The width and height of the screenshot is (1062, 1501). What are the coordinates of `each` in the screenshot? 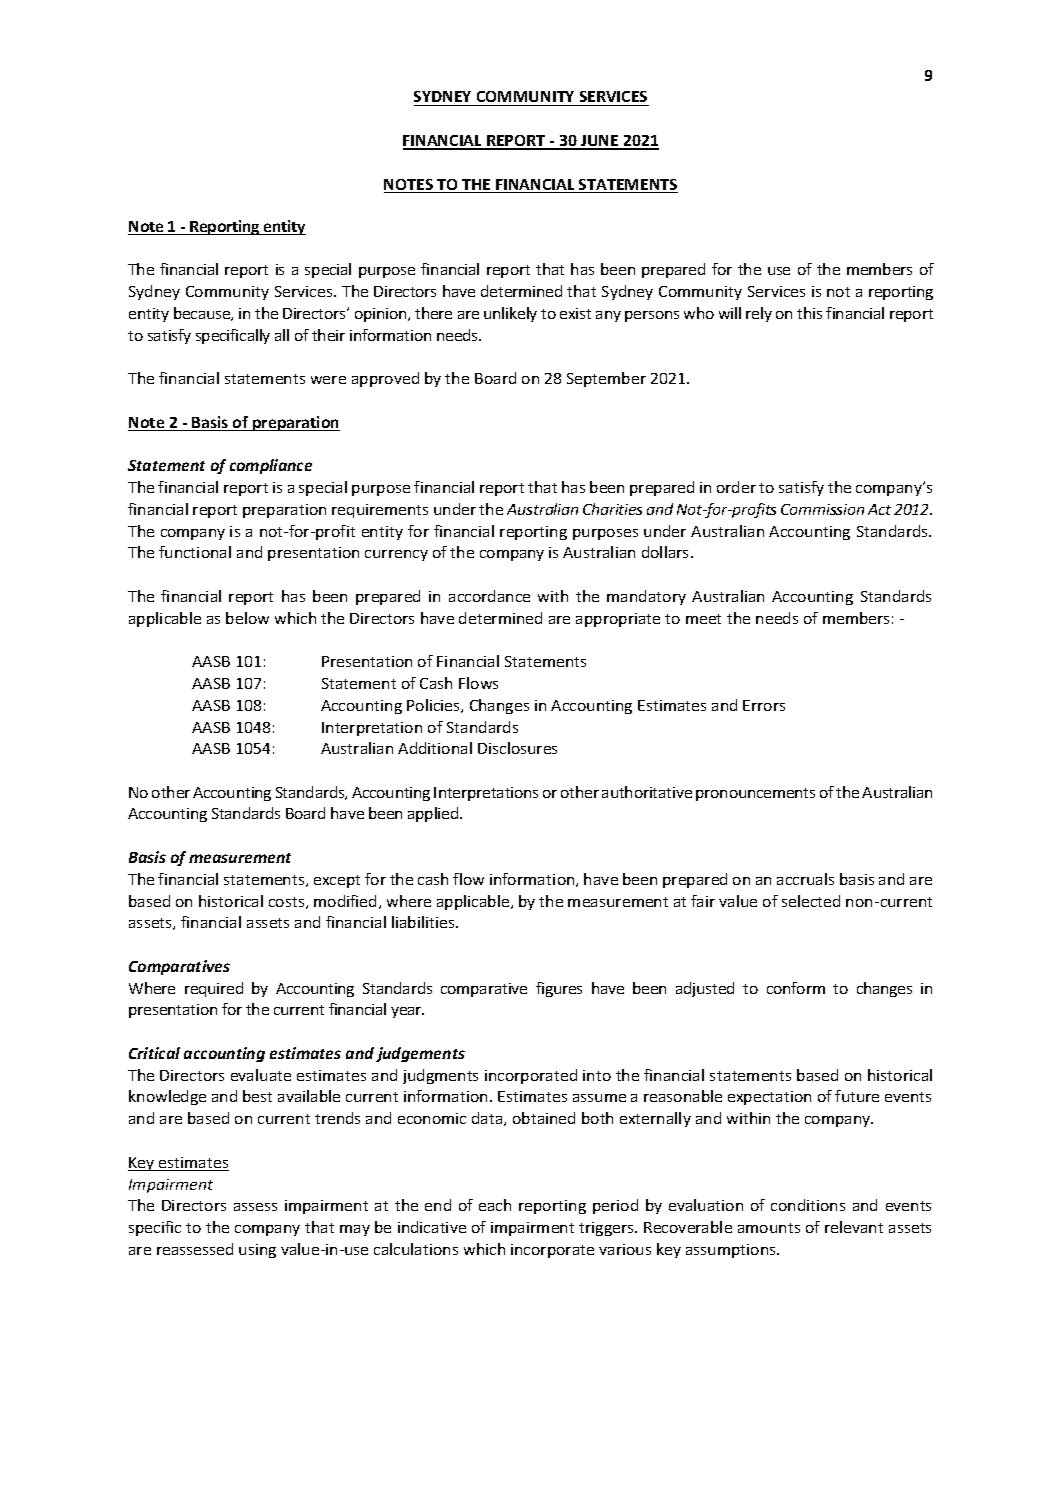 It's located at (495, 1205).
